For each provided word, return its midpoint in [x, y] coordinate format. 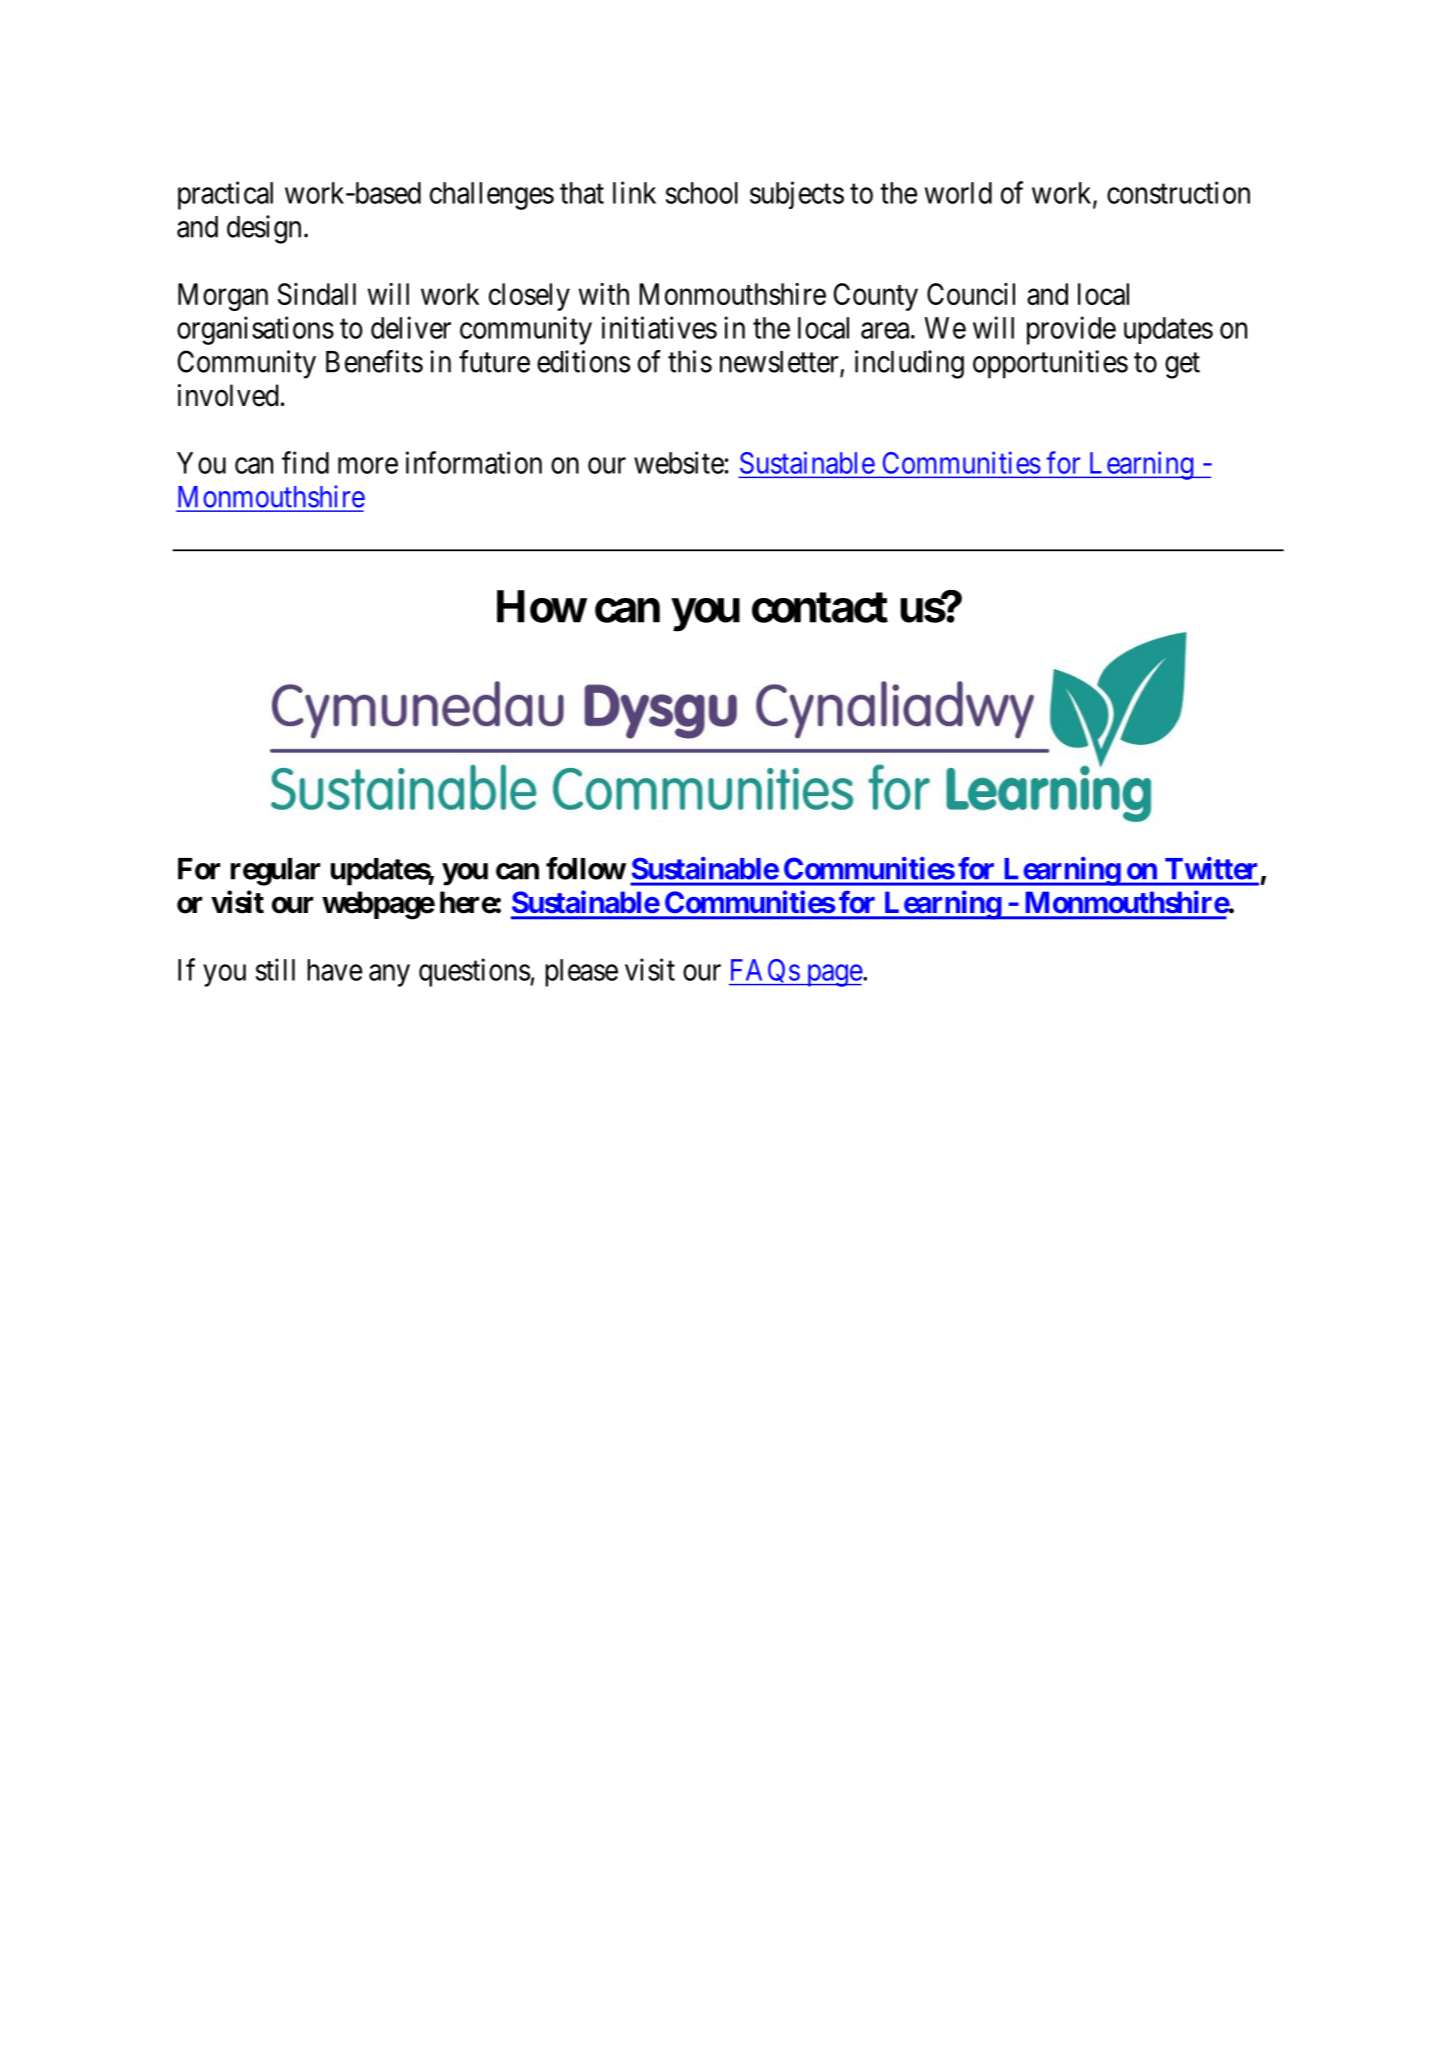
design [264, 229]
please [581, 973]
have [334, 970]
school [702, 193]
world [958, 193]
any [389, 976]
